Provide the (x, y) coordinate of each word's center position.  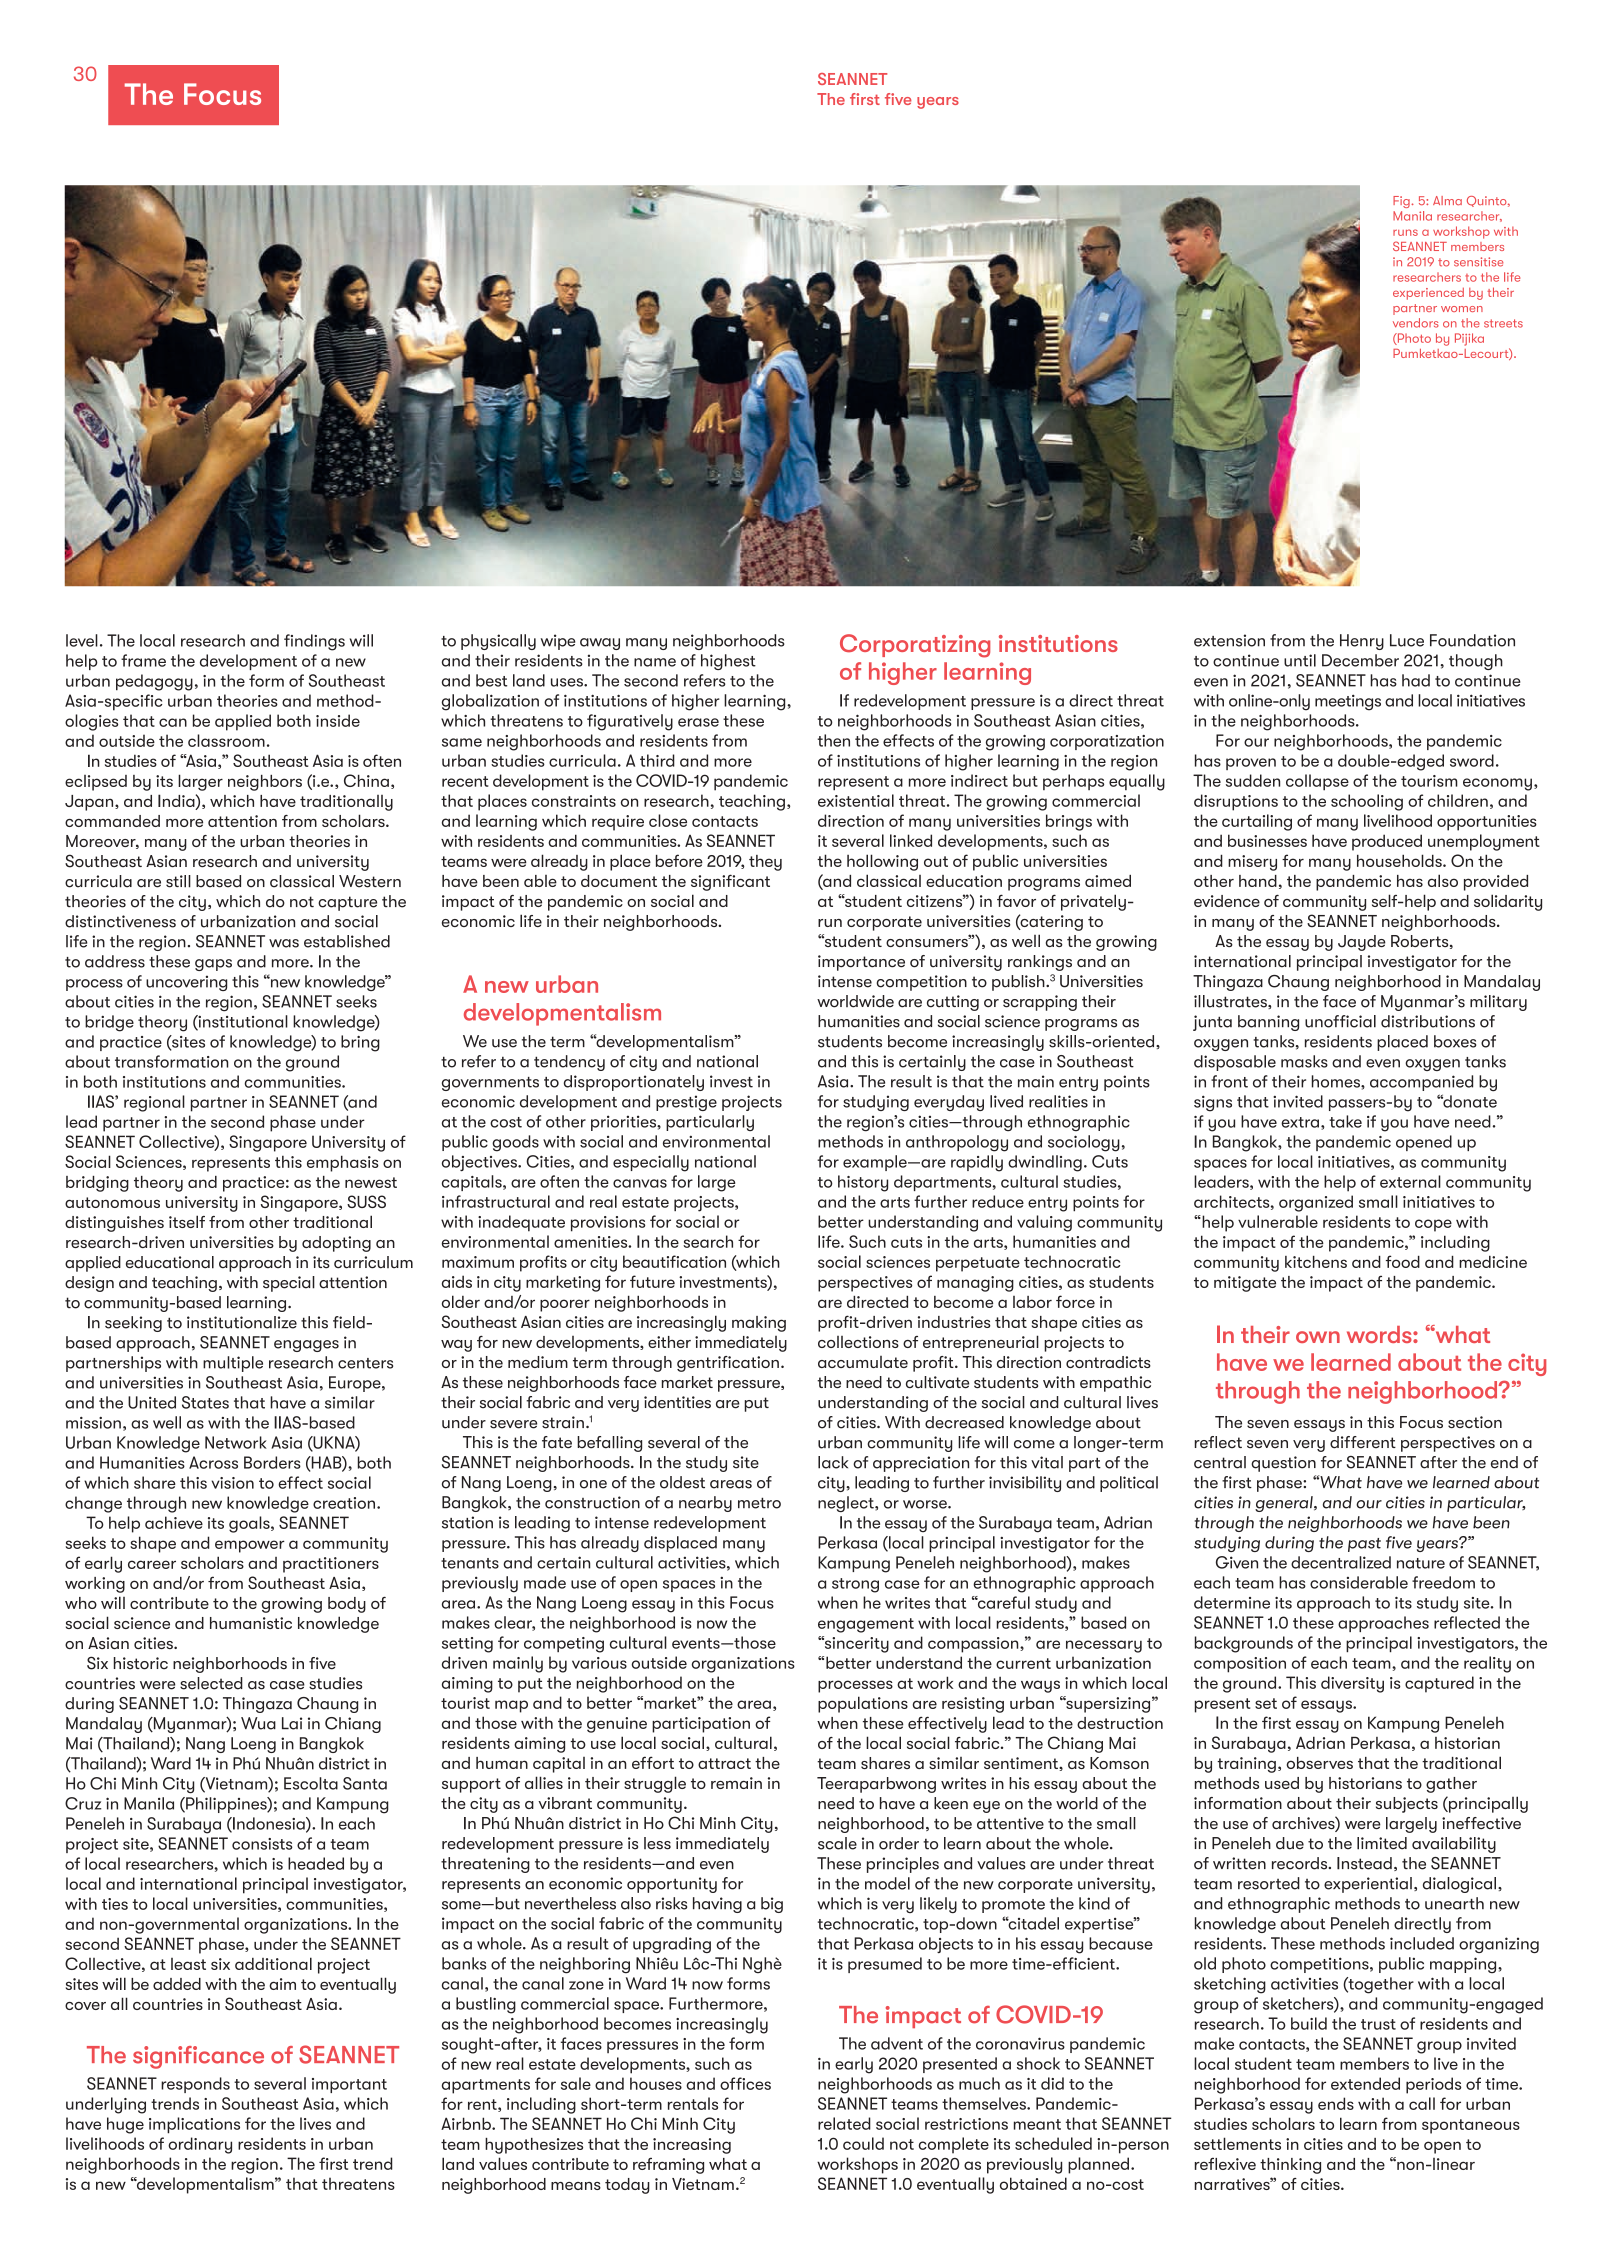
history (863, 1183)
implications (194, 2125)
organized (1316, 1203)
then (833, 740)
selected (211, 1683)
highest (728, 662)
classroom (226, 740)
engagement (866, 1625)
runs (1405, 232)
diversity (1352, 1684)
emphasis (343, 1163)
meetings (1348, 702)
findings (314, 642)
